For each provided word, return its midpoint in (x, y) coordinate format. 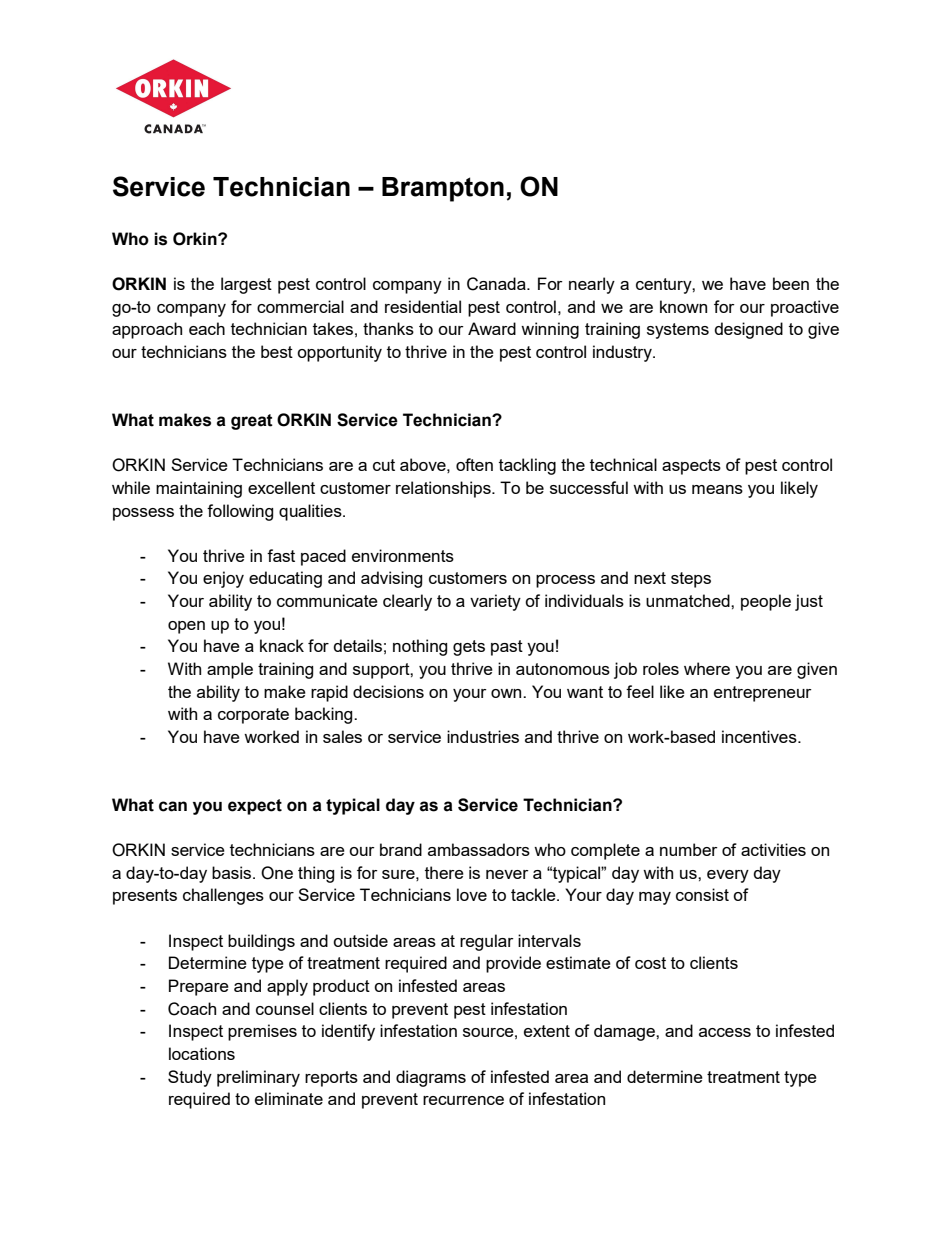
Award (492, 328)
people (766, 602)
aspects (691, 467)
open (186, 627)
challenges (223, 896)
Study (190, 1078)
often (474, 464)
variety (495, 602)
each (207, 328)
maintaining (199, 489)
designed (748, 330)
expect (255, 807)
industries (483, 736)
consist (702, 894)
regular (487, 942)
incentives (760, 736)
